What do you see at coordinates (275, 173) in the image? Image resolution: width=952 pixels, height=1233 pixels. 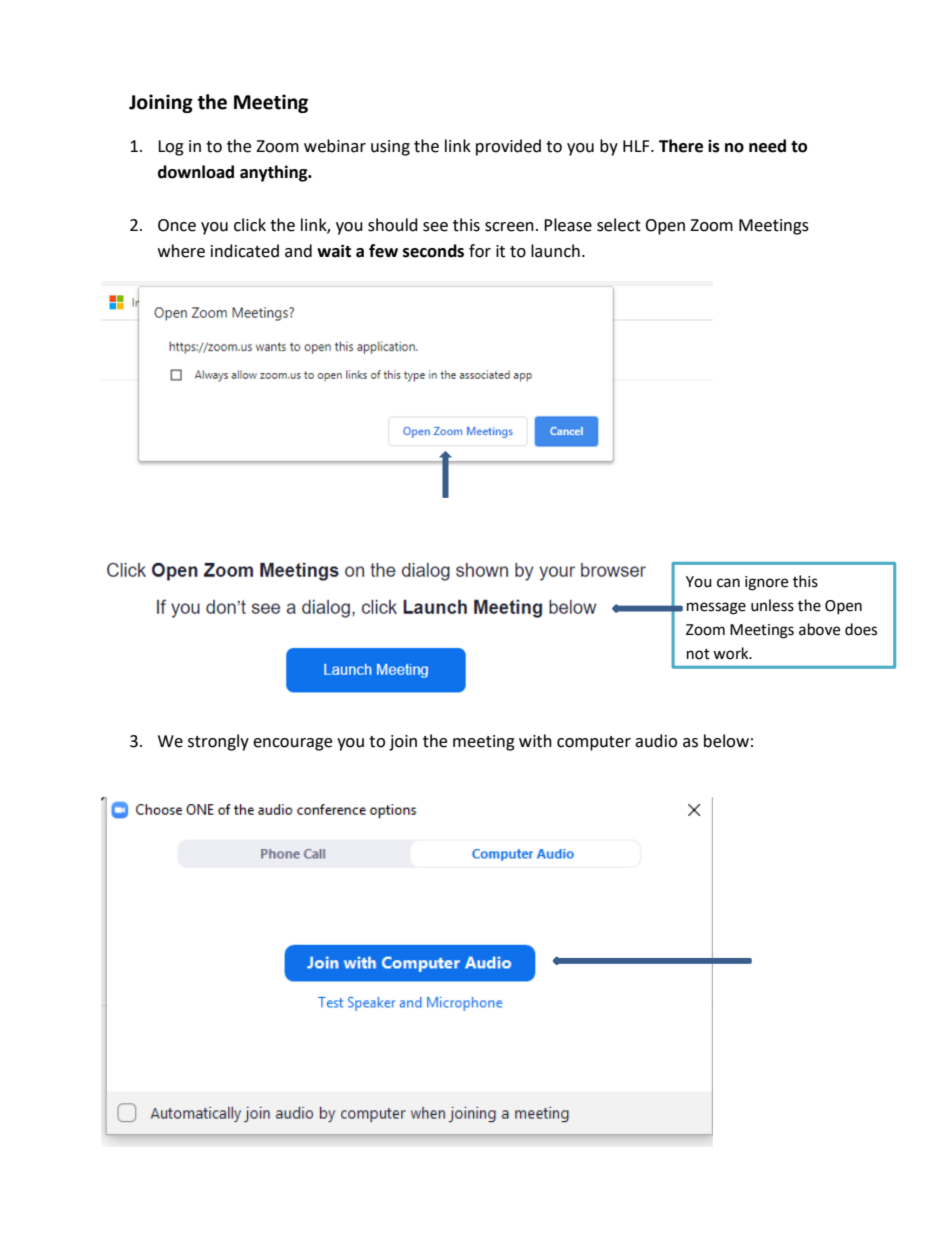 I see `anything` at bounding box center [275, 173].
